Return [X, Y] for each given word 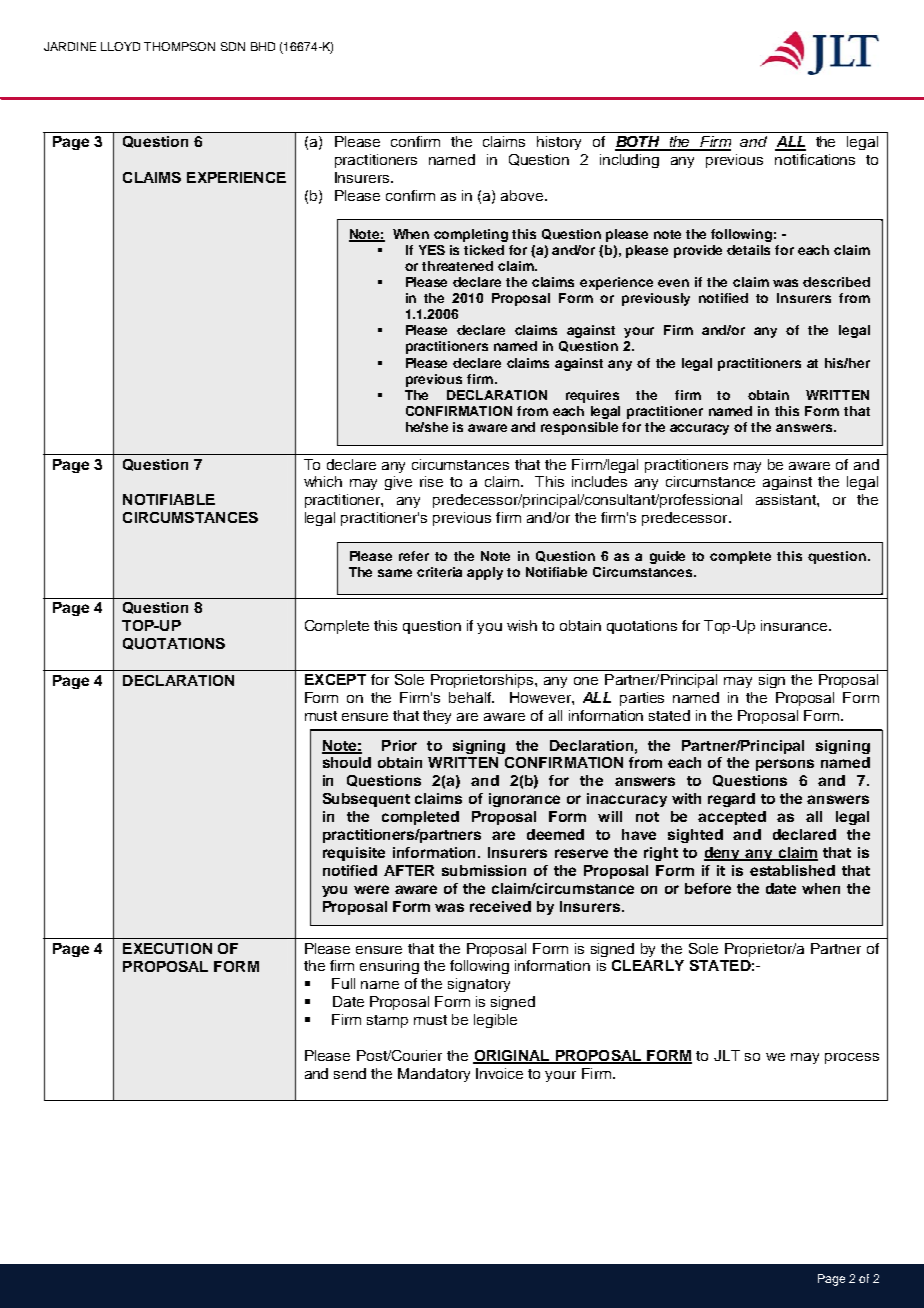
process [852, 1058]
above [523, 195]
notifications [815, 159]
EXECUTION [167, 948]
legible [495, 1021]
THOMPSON [179, 46]
